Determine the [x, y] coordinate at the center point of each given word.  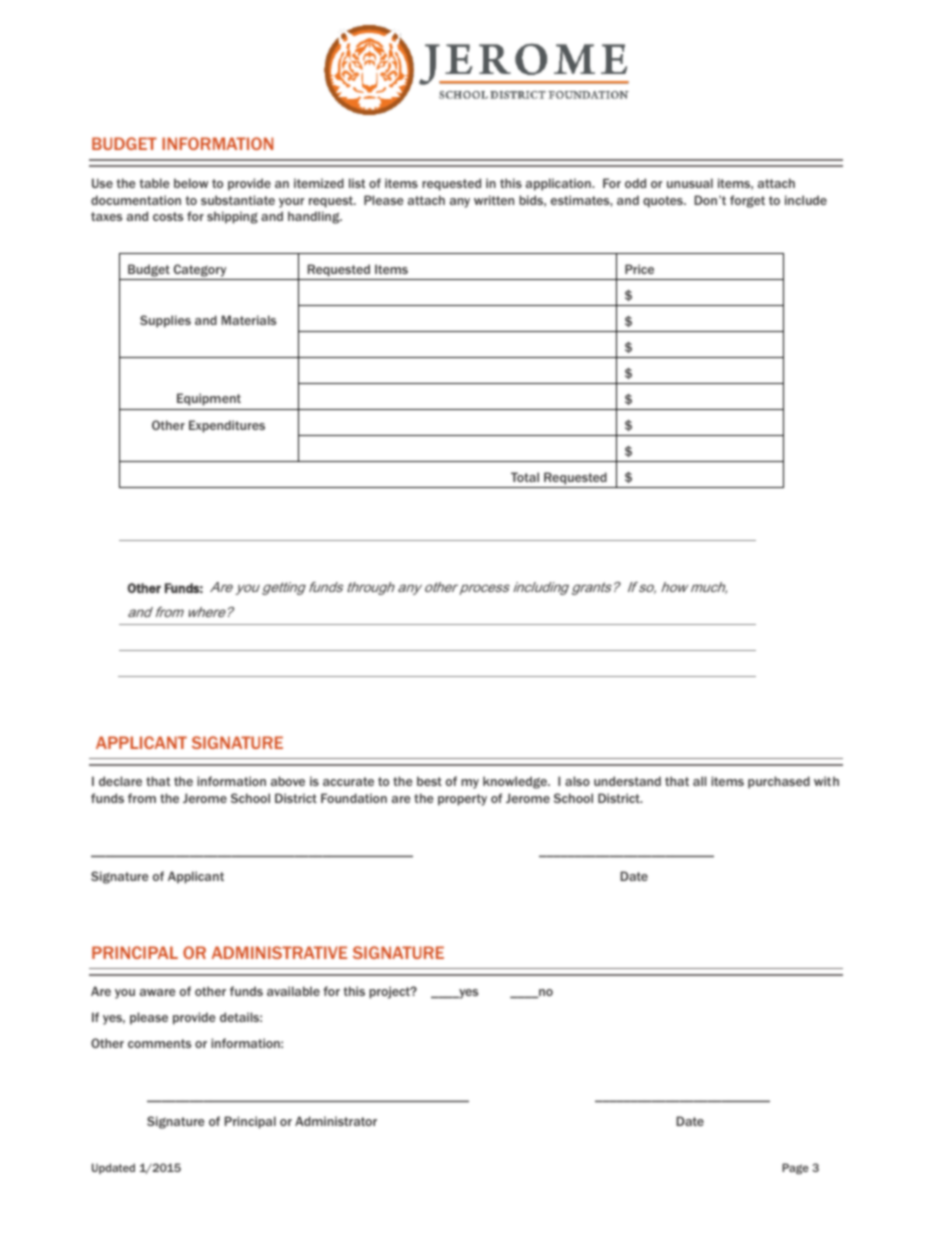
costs [168, 216]
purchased [779, 782]
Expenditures [227, 426]
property [462, 800]
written [494, 200]
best [429, 781]
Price [639, 269]
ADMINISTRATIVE [279, 952]
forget [747, 201]
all [699, 781]
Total [525, 477]
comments [159, 1043]
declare [120, 781]
